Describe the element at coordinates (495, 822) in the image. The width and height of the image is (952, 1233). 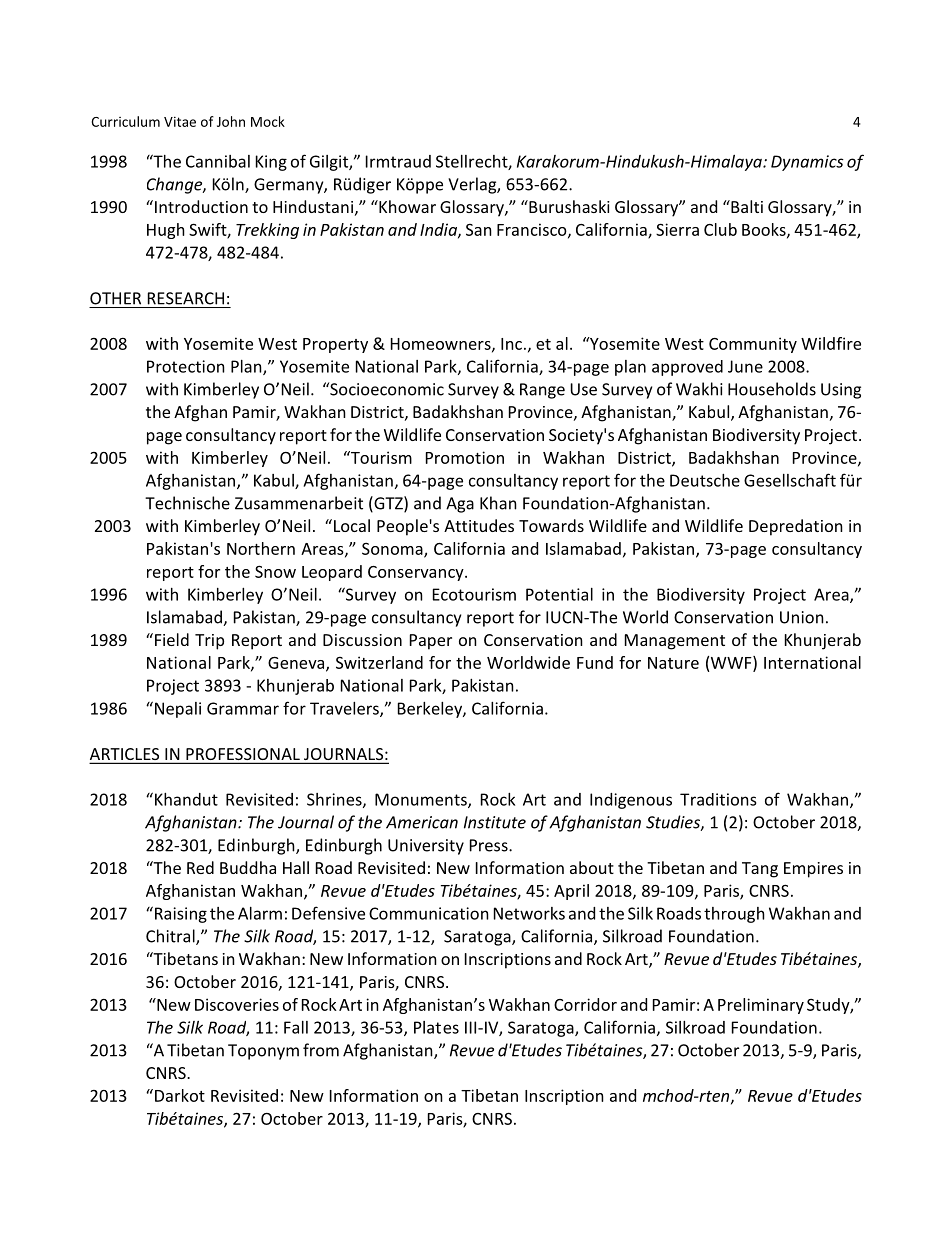
I see `Institute` at that location.
